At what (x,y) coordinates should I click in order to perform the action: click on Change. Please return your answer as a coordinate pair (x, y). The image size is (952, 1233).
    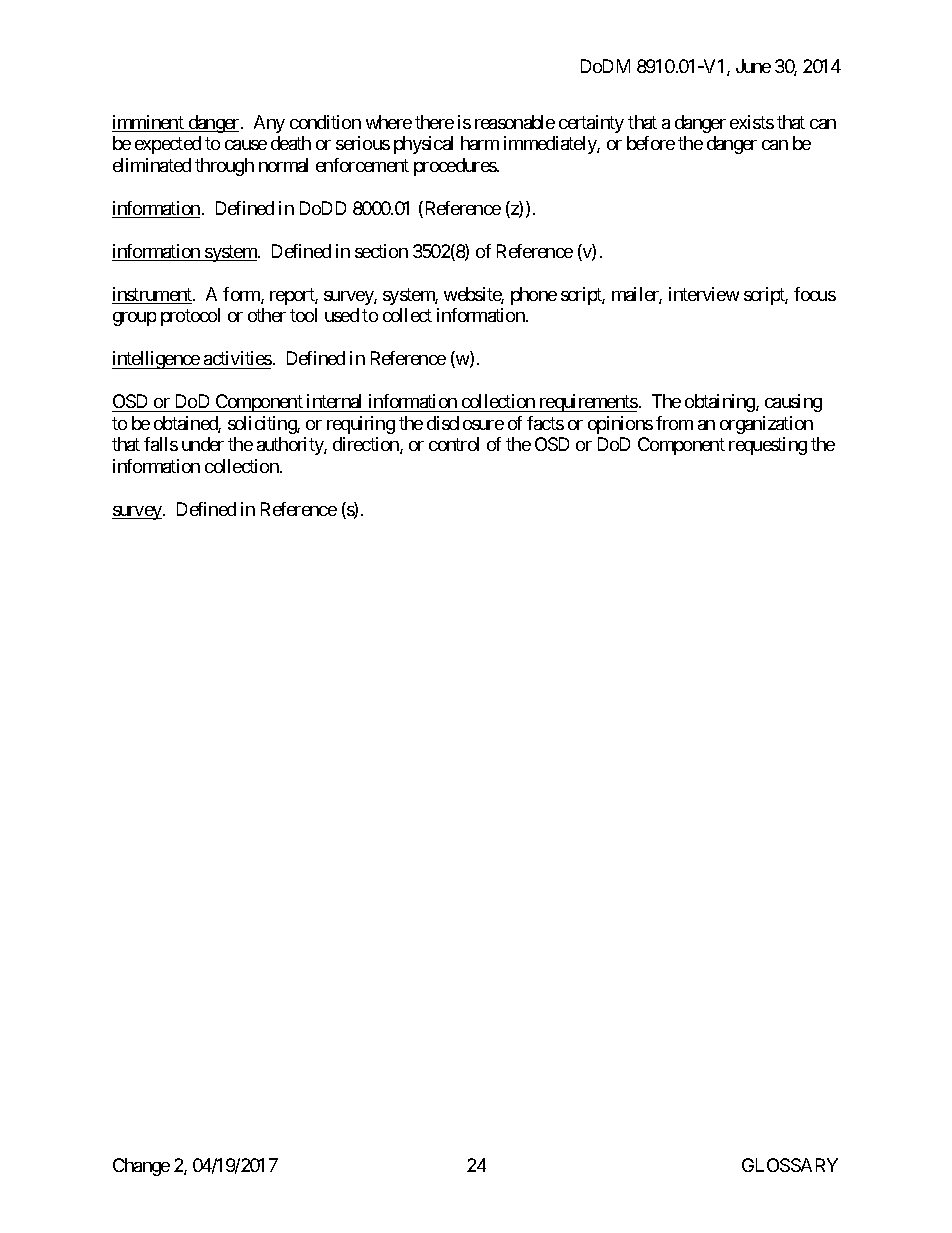
    Looking at the image, I should click on (141, 1167).
